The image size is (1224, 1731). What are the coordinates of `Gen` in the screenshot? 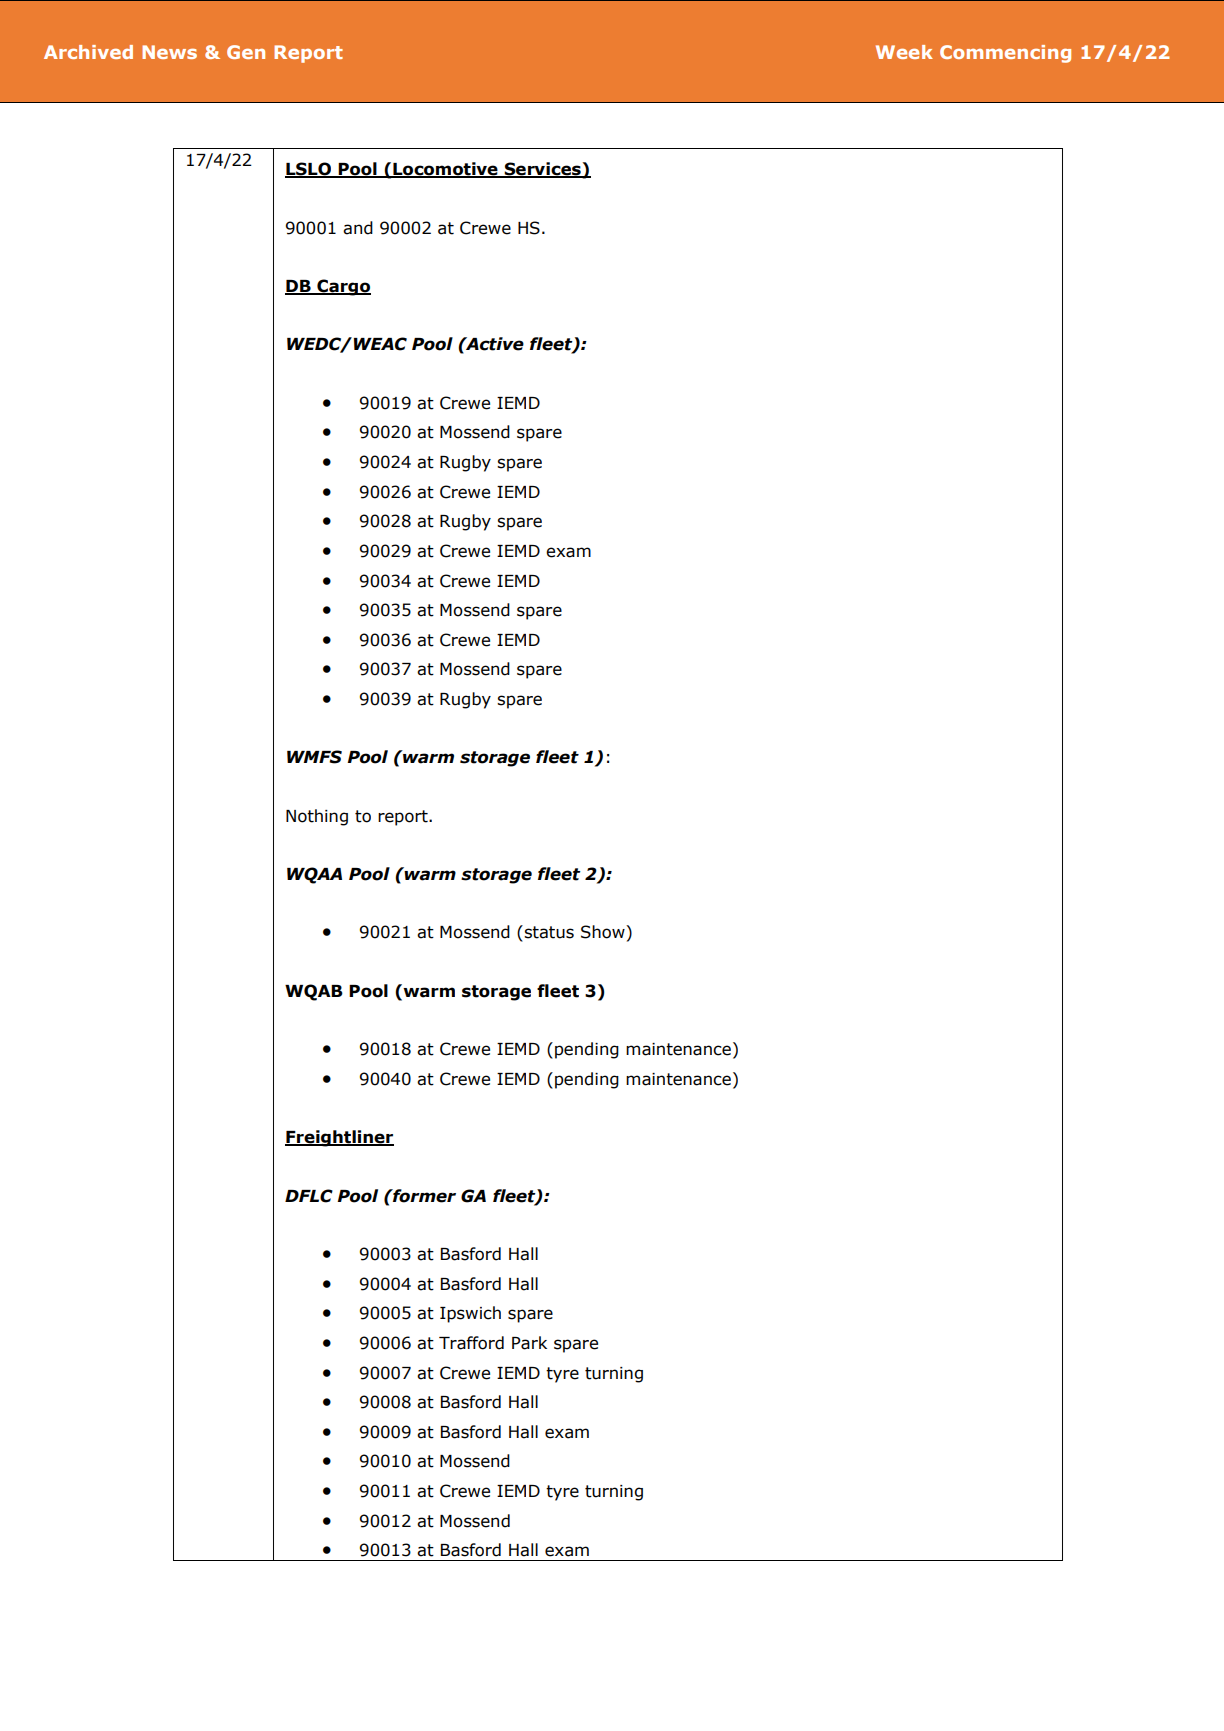 It's located at (246, 52).
